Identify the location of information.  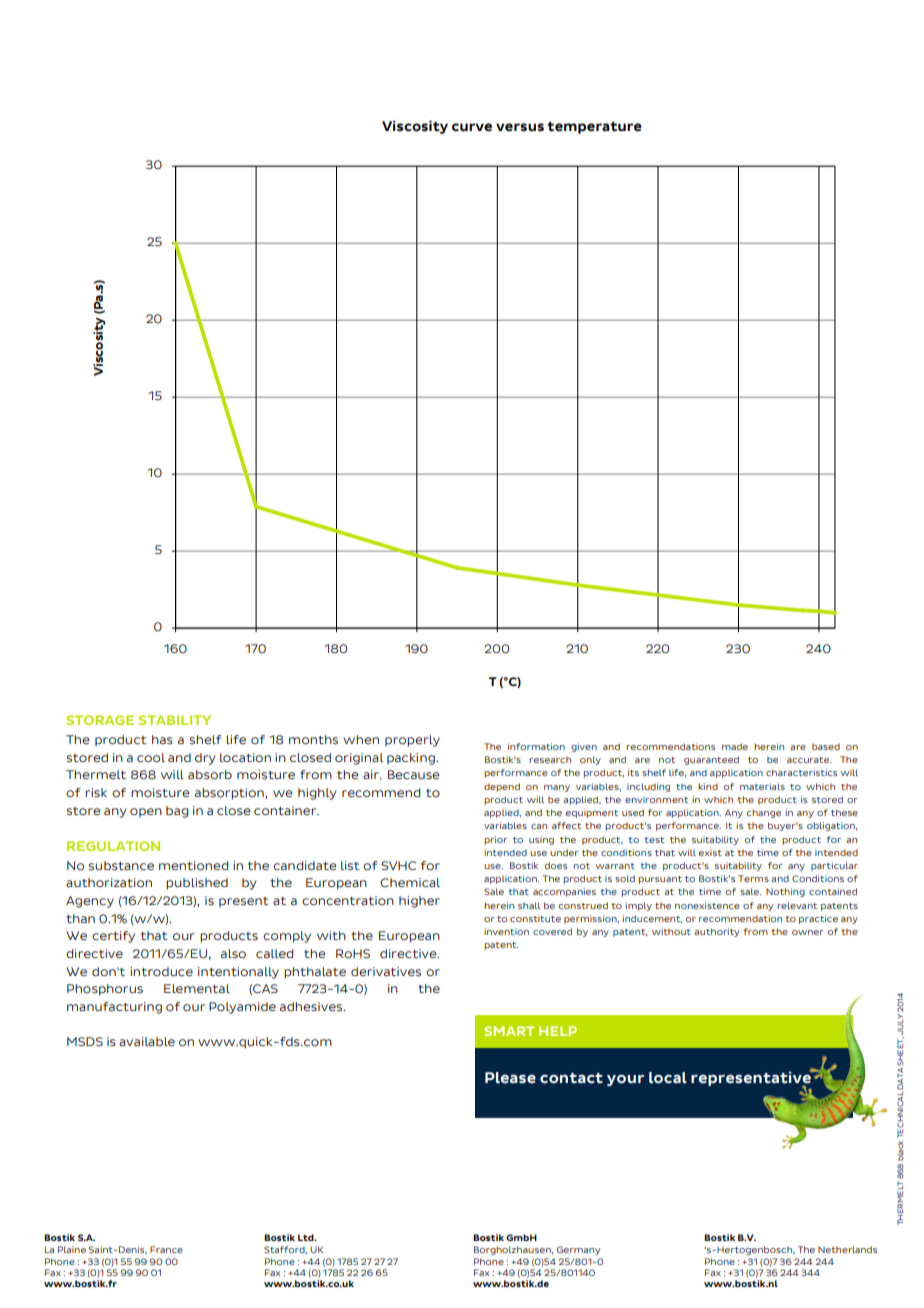
(536, 746).
